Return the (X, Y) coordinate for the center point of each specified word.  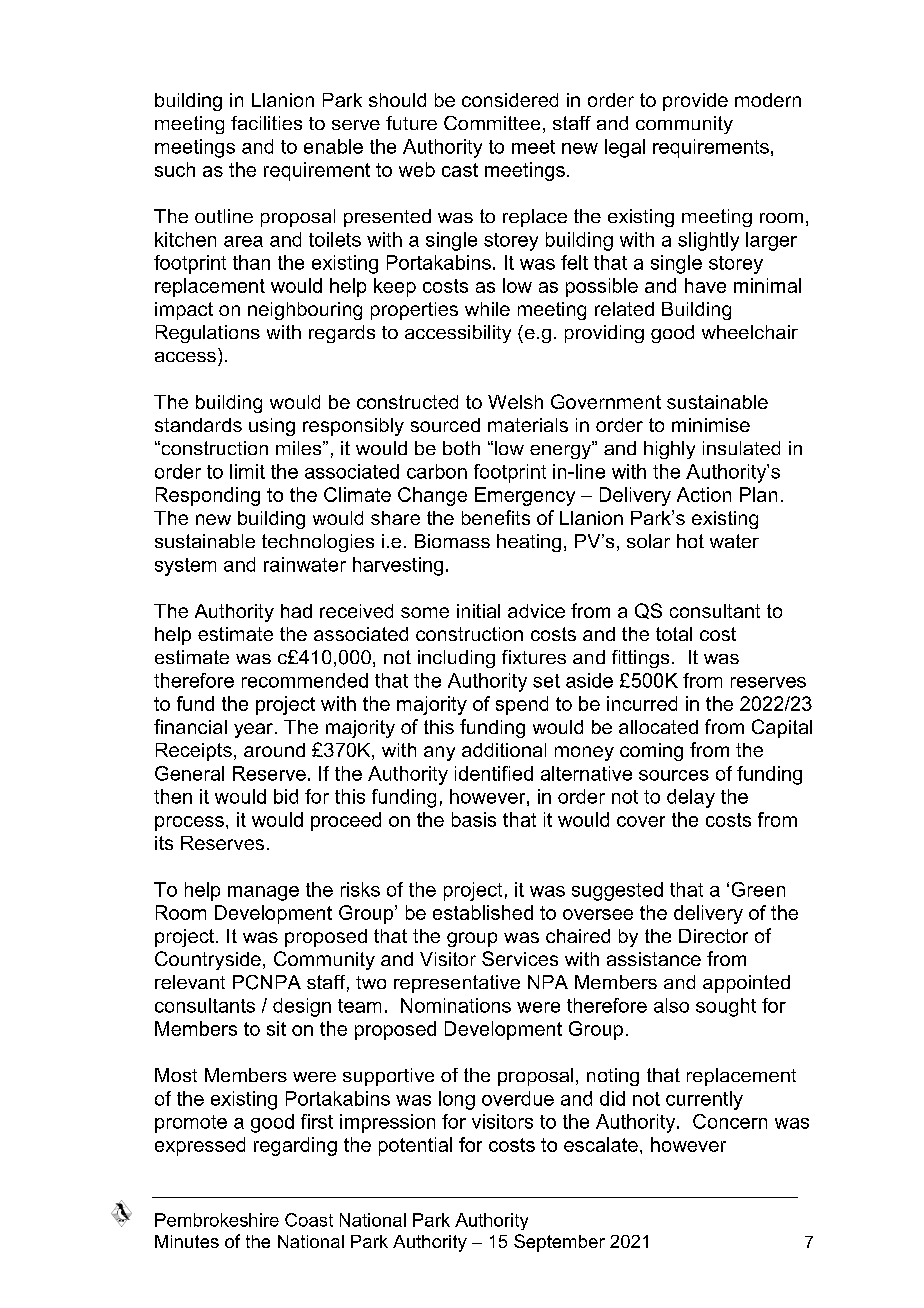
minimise (711, 425)
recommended (305, 680)
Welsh (515, 402)
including (456, 659)
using (272, 427)
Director (713, 936)
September (559, 1243)
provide (695, 102)
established (483, 912)
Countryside (208, 960)
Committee (492, 123)
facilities (266, 123)
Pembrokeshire (217, 1220)
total (674, 634)
